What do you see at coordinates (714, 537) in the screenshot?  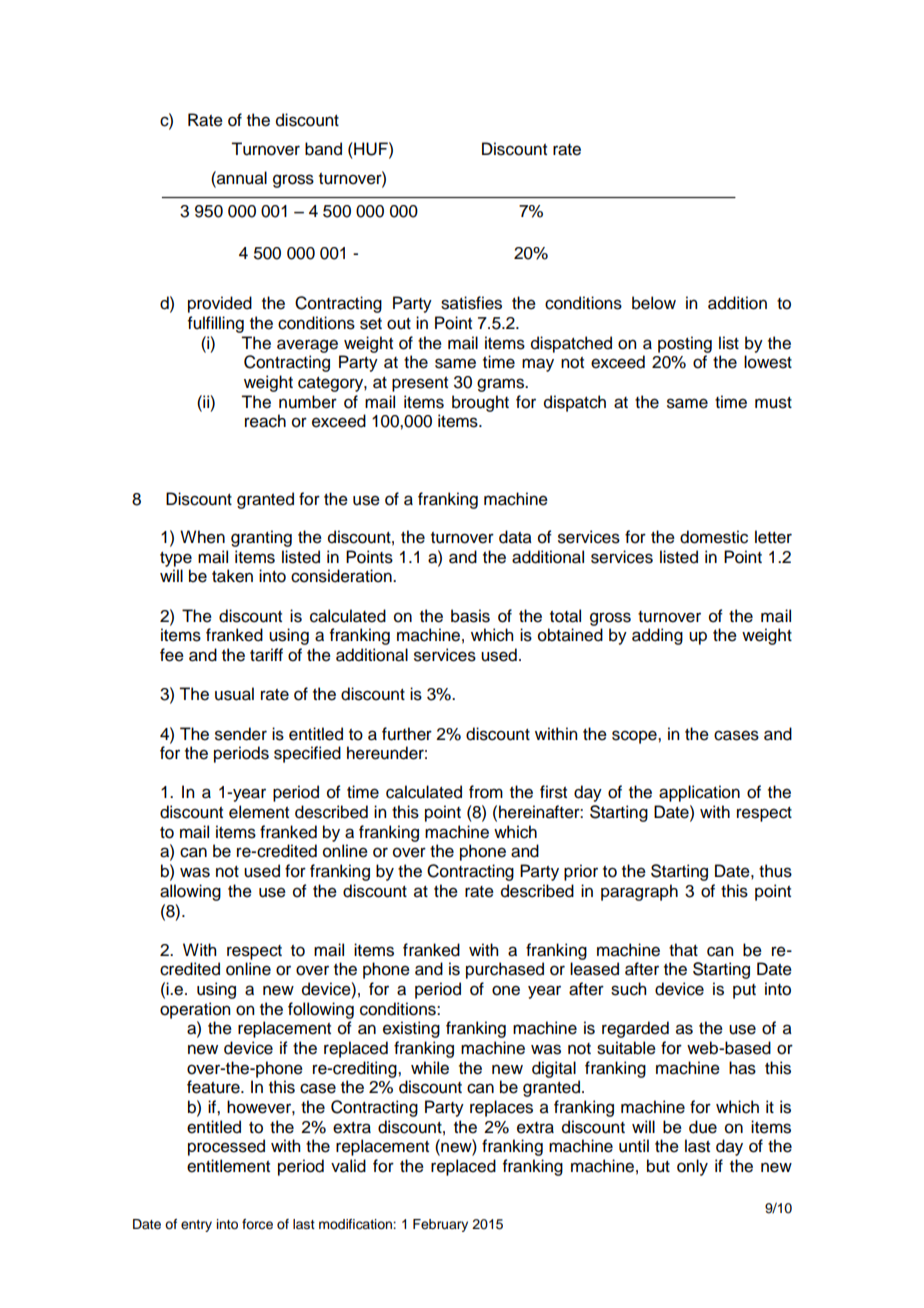 I see `domestic` at bounding box center [714, 537].
